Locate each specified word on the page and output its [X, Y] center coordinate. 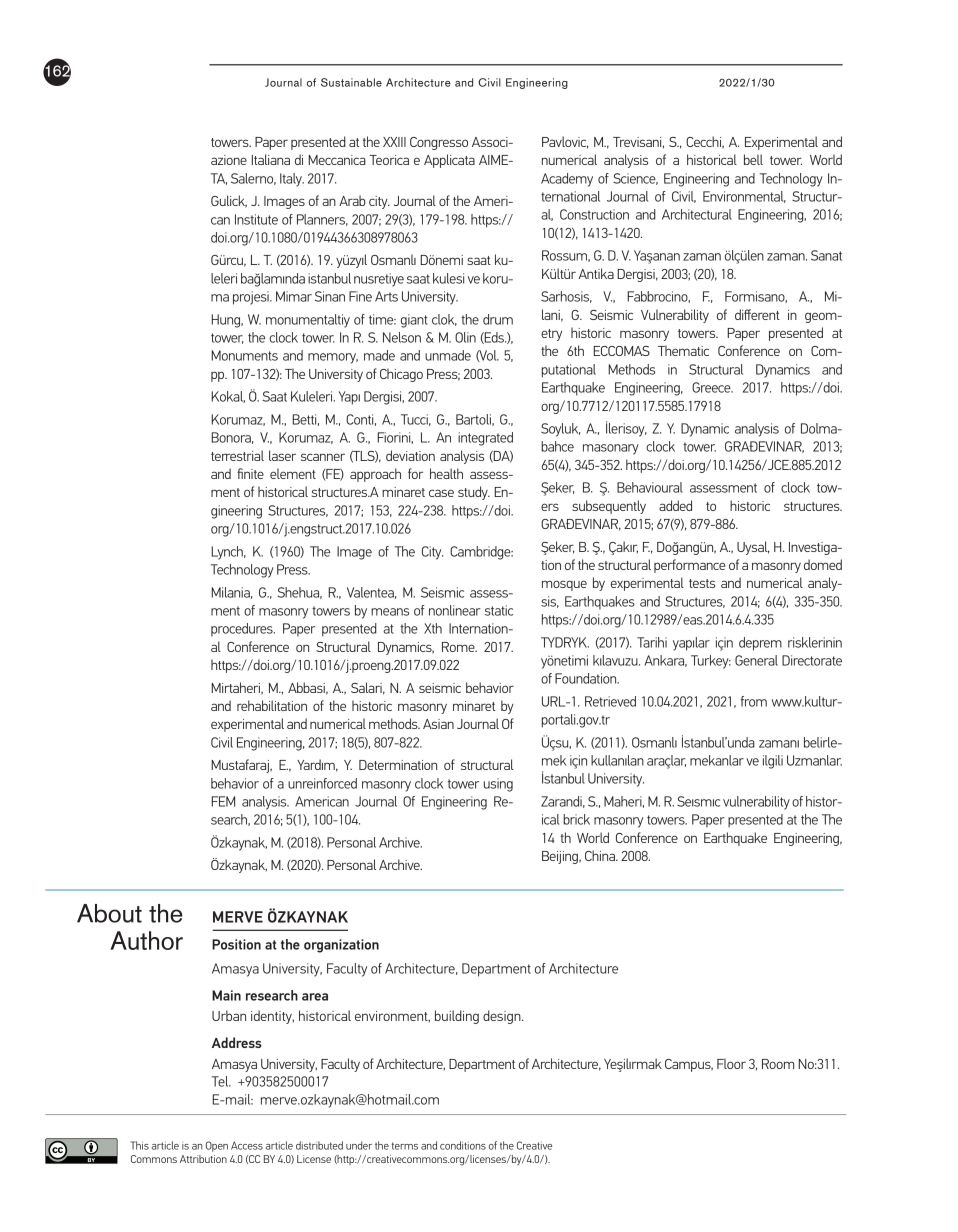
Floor [731, 1063]
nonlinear [455, 610]
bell [753, 159]
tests [702, 583]
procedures [243, 629]
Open [217, 1146]
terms [405, 1146]
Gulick [229, 201]
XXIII [394, 142]
